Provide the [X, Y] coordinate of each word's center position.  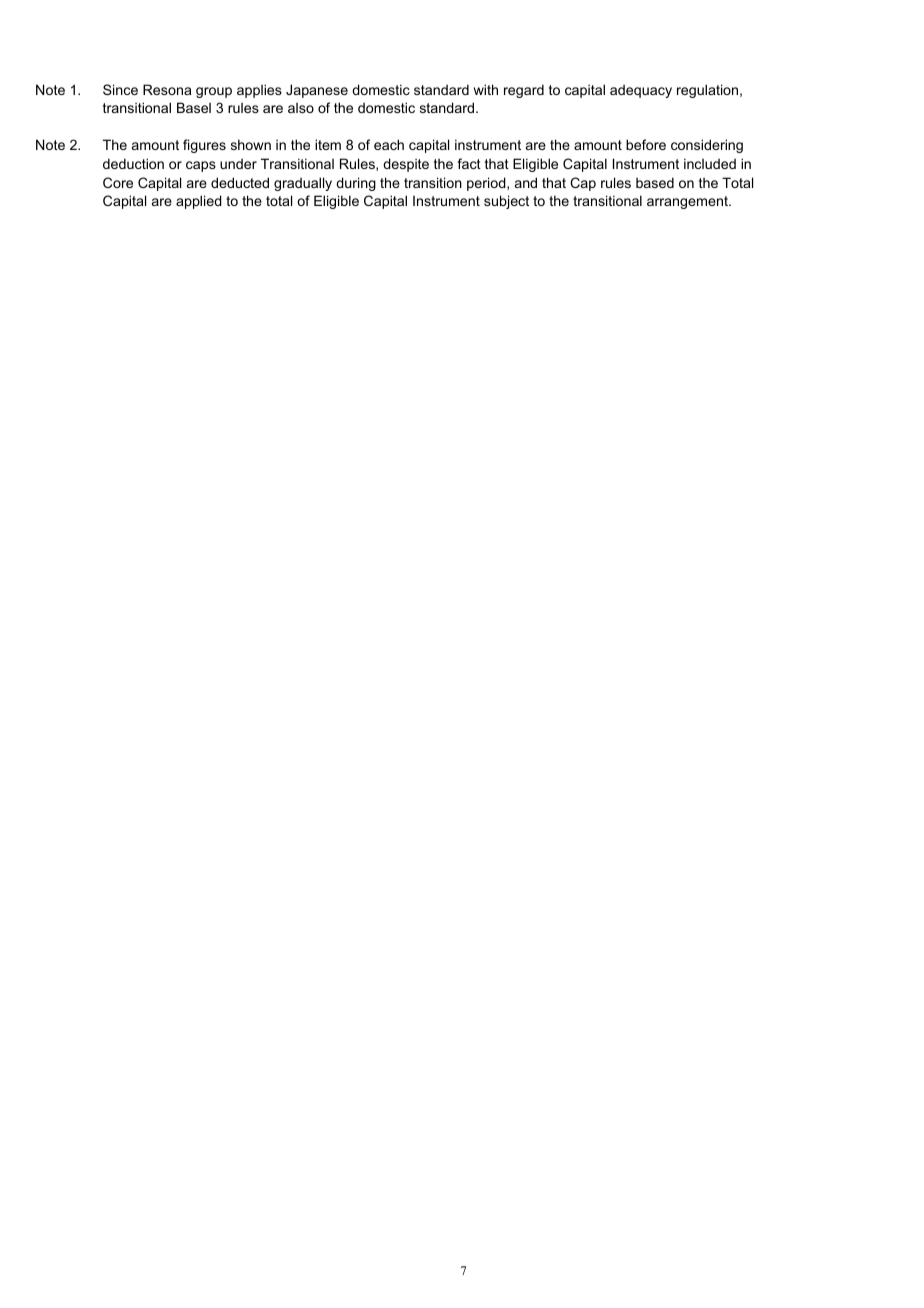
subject [506, 202]
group [214, 92]
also [301, 108]
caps [201, 166]
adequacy [641, 91]
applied [199, 202]
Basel [194, 107]
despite [406, 165]
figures [204, 146]
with [486, 89]
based [655, 182]
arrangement [688, 202]
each [389, 144]
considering [707, 146]
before [646, 144]
